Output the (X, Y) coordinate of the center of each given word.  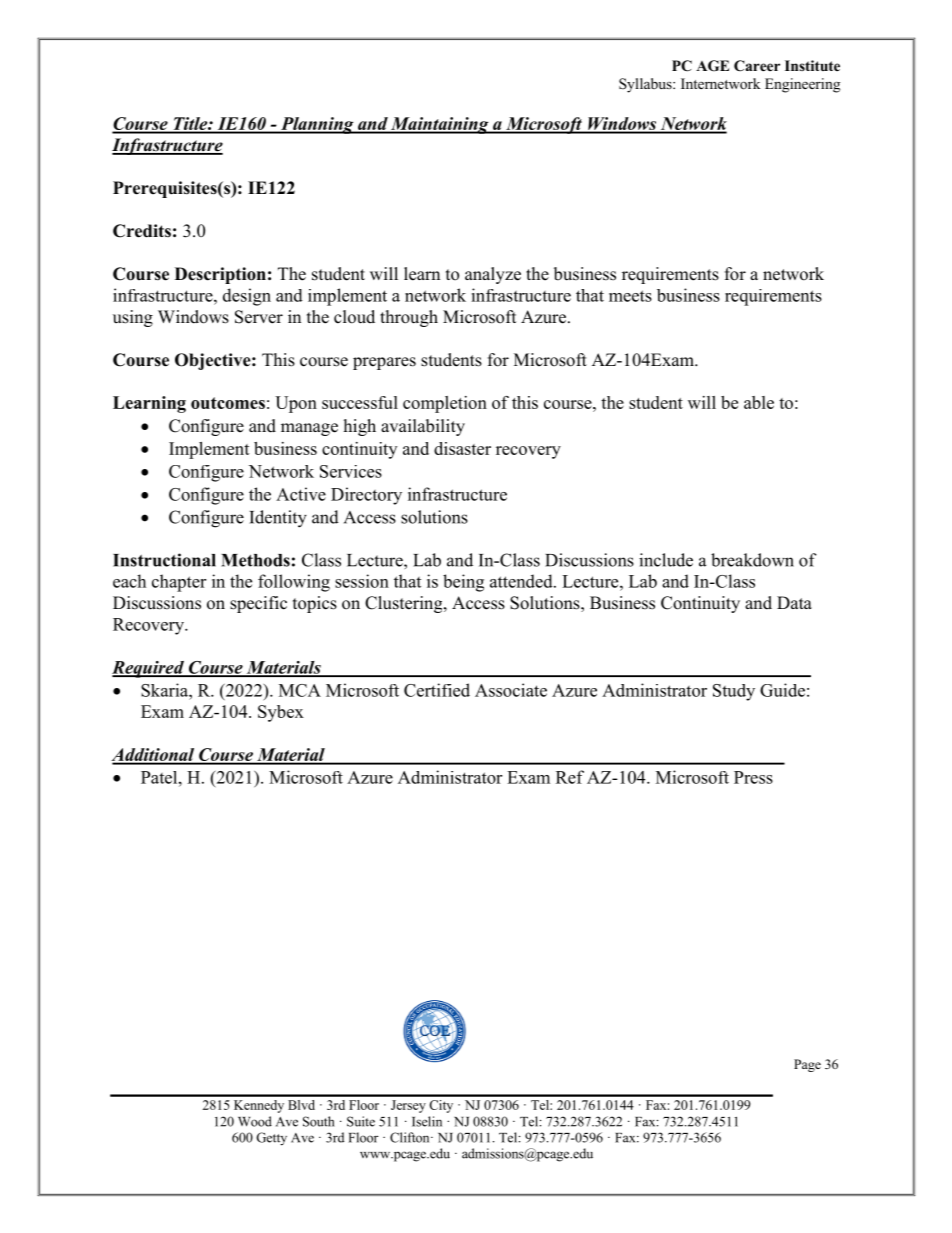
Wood (255, 1121)
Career (757, 66)
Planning (317, 125)
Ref (570, 777)
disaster (462, 448)
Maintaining (440, 125)
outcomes (228, 403)
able (759, 402)
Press (753, 777)
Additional (154, 756)
